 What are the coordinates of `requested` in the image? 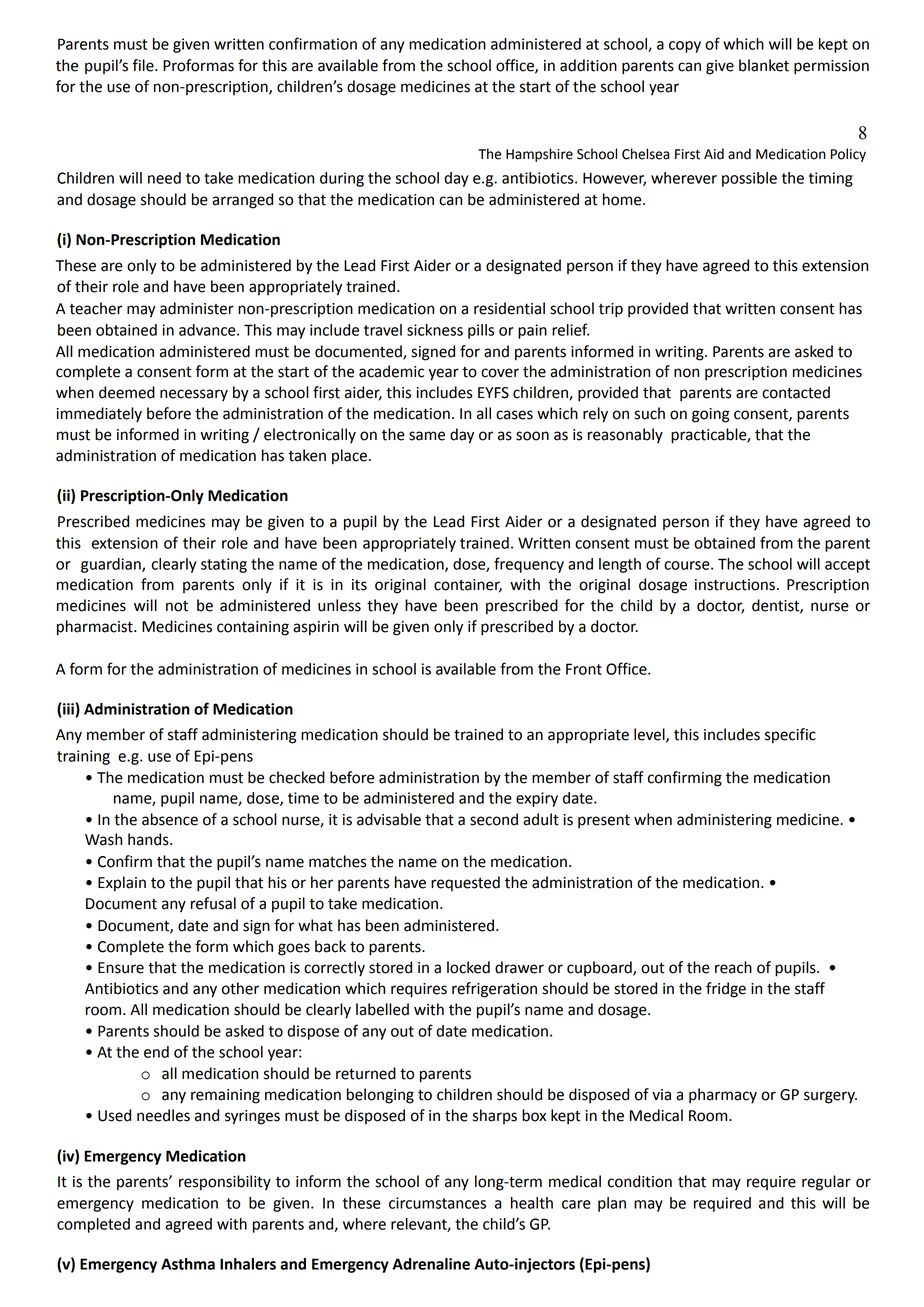 It's located at (465, 884).
